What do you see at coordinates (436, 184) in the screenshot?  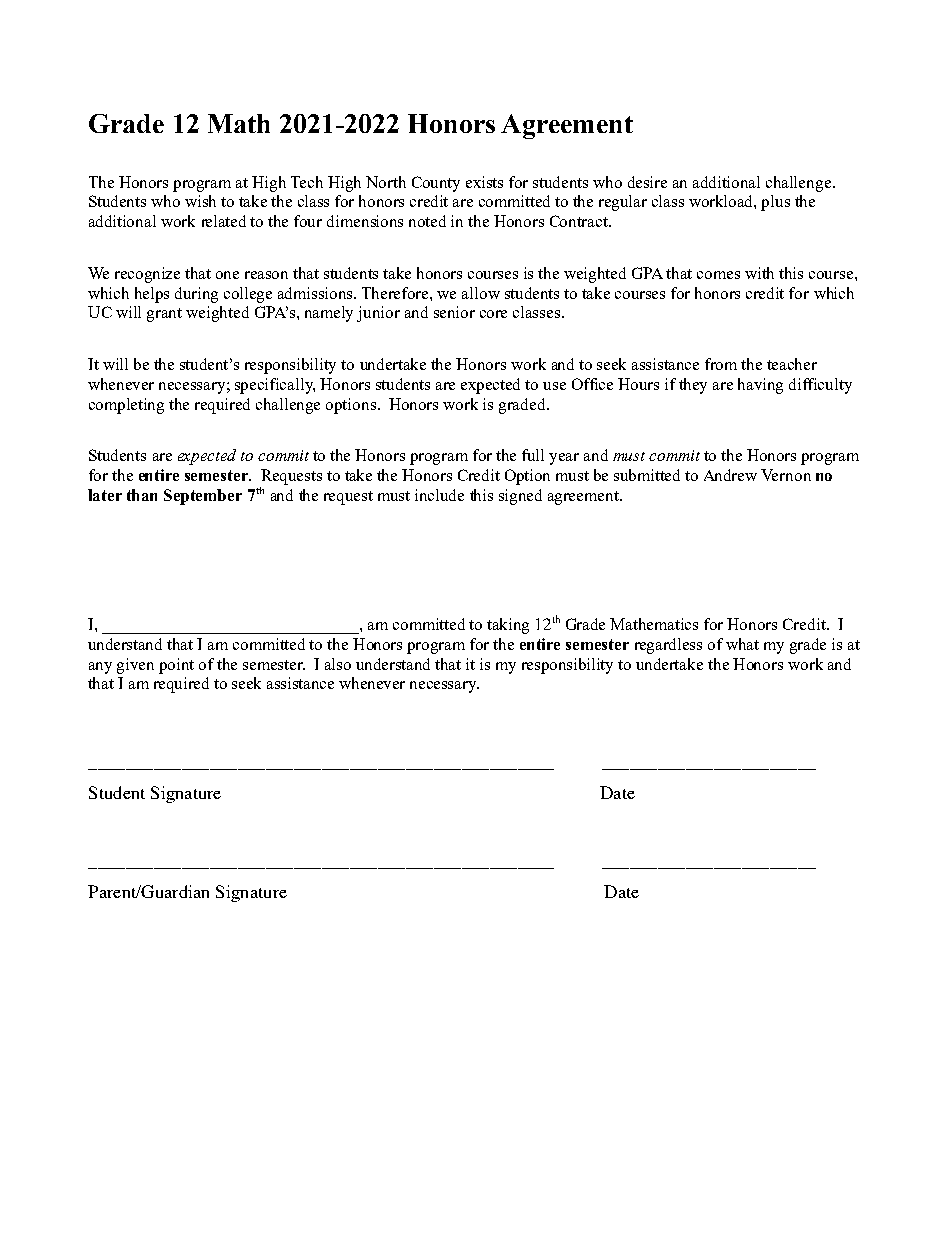 I see `County` at bounding box center [436, 184].
